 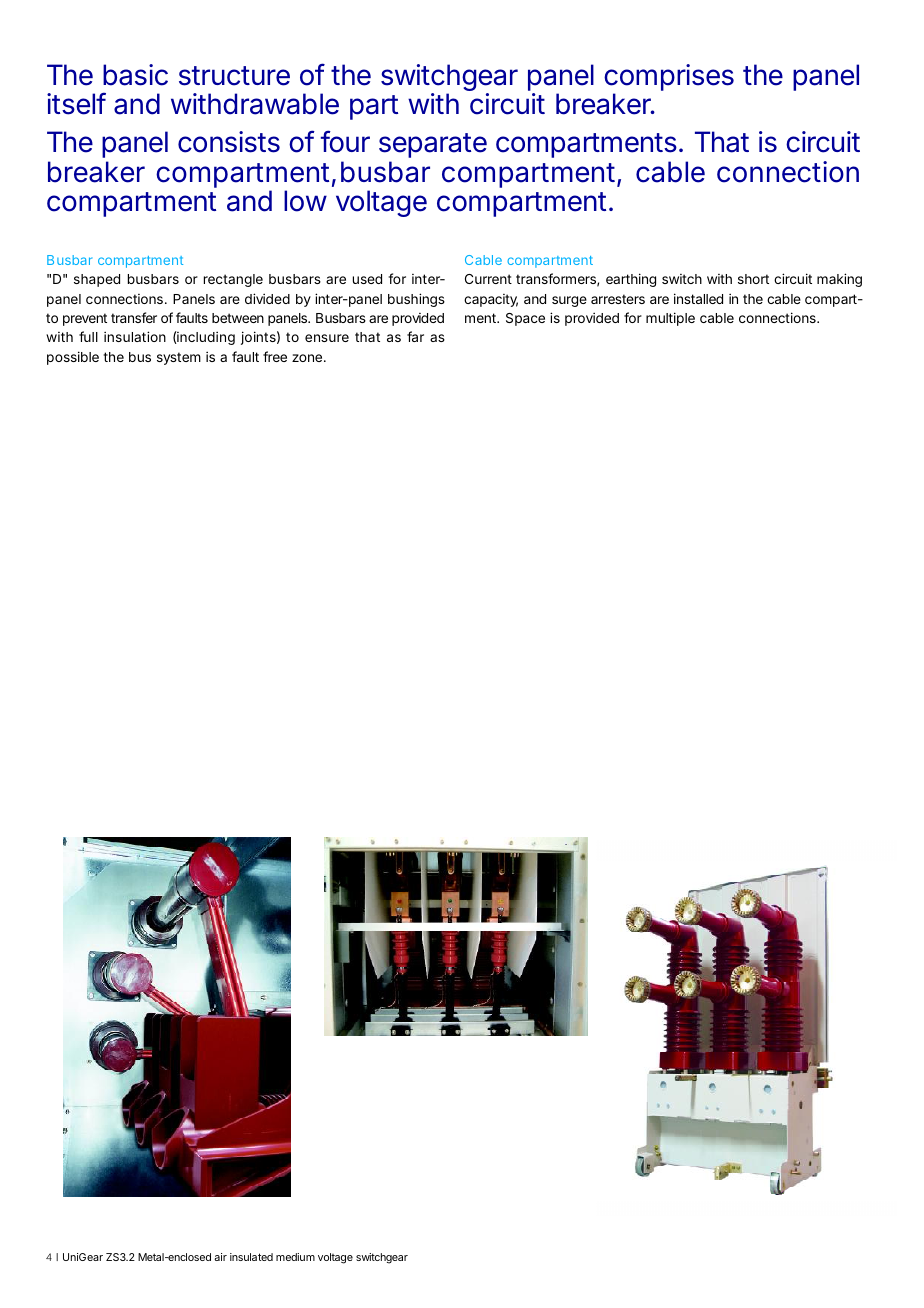 I want to click on multiple, so click(x=670, y=319).
